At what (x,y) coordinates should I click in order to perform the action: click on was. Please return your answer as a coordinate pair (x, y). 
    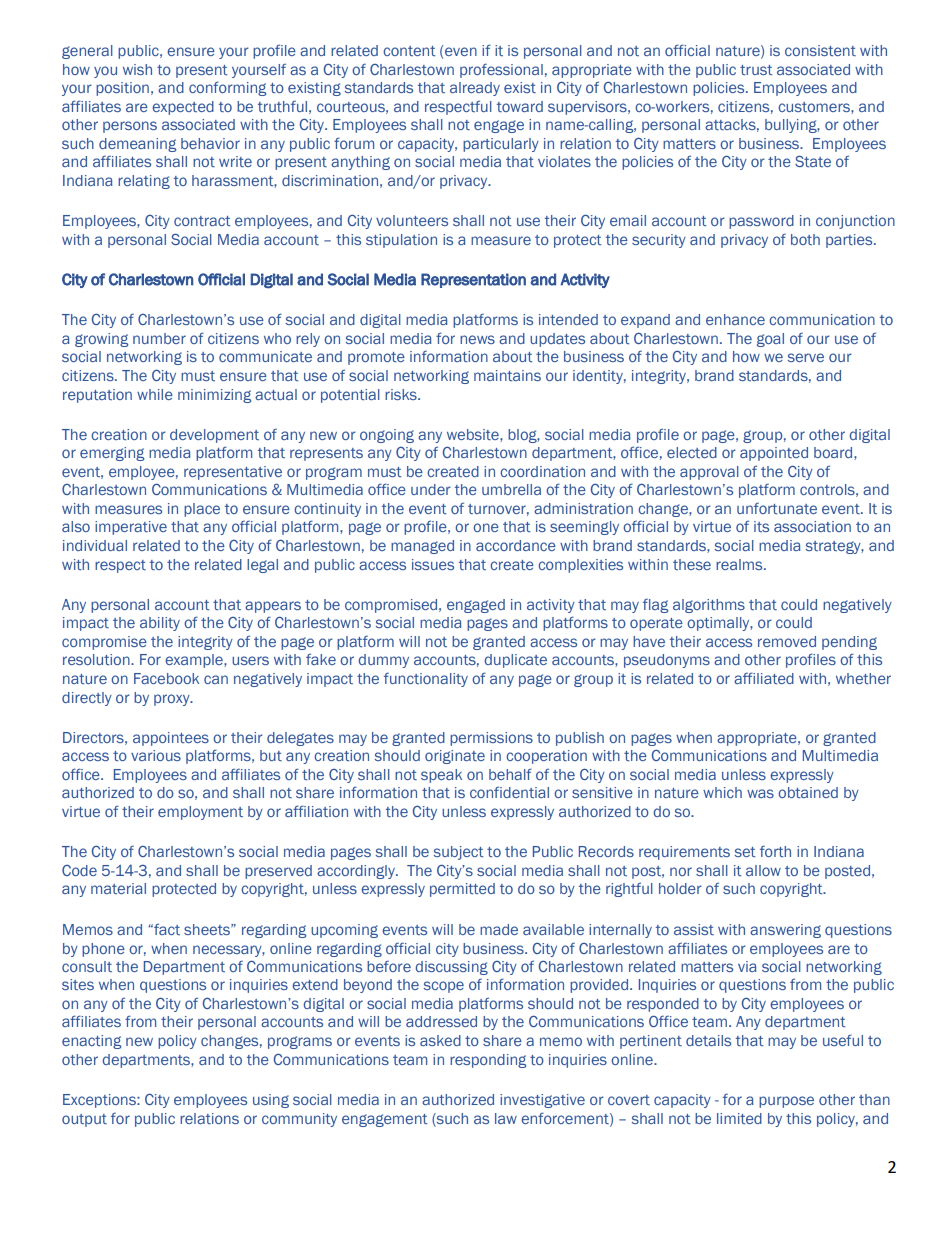
    Looking at the image, I should click on (760, 793).
